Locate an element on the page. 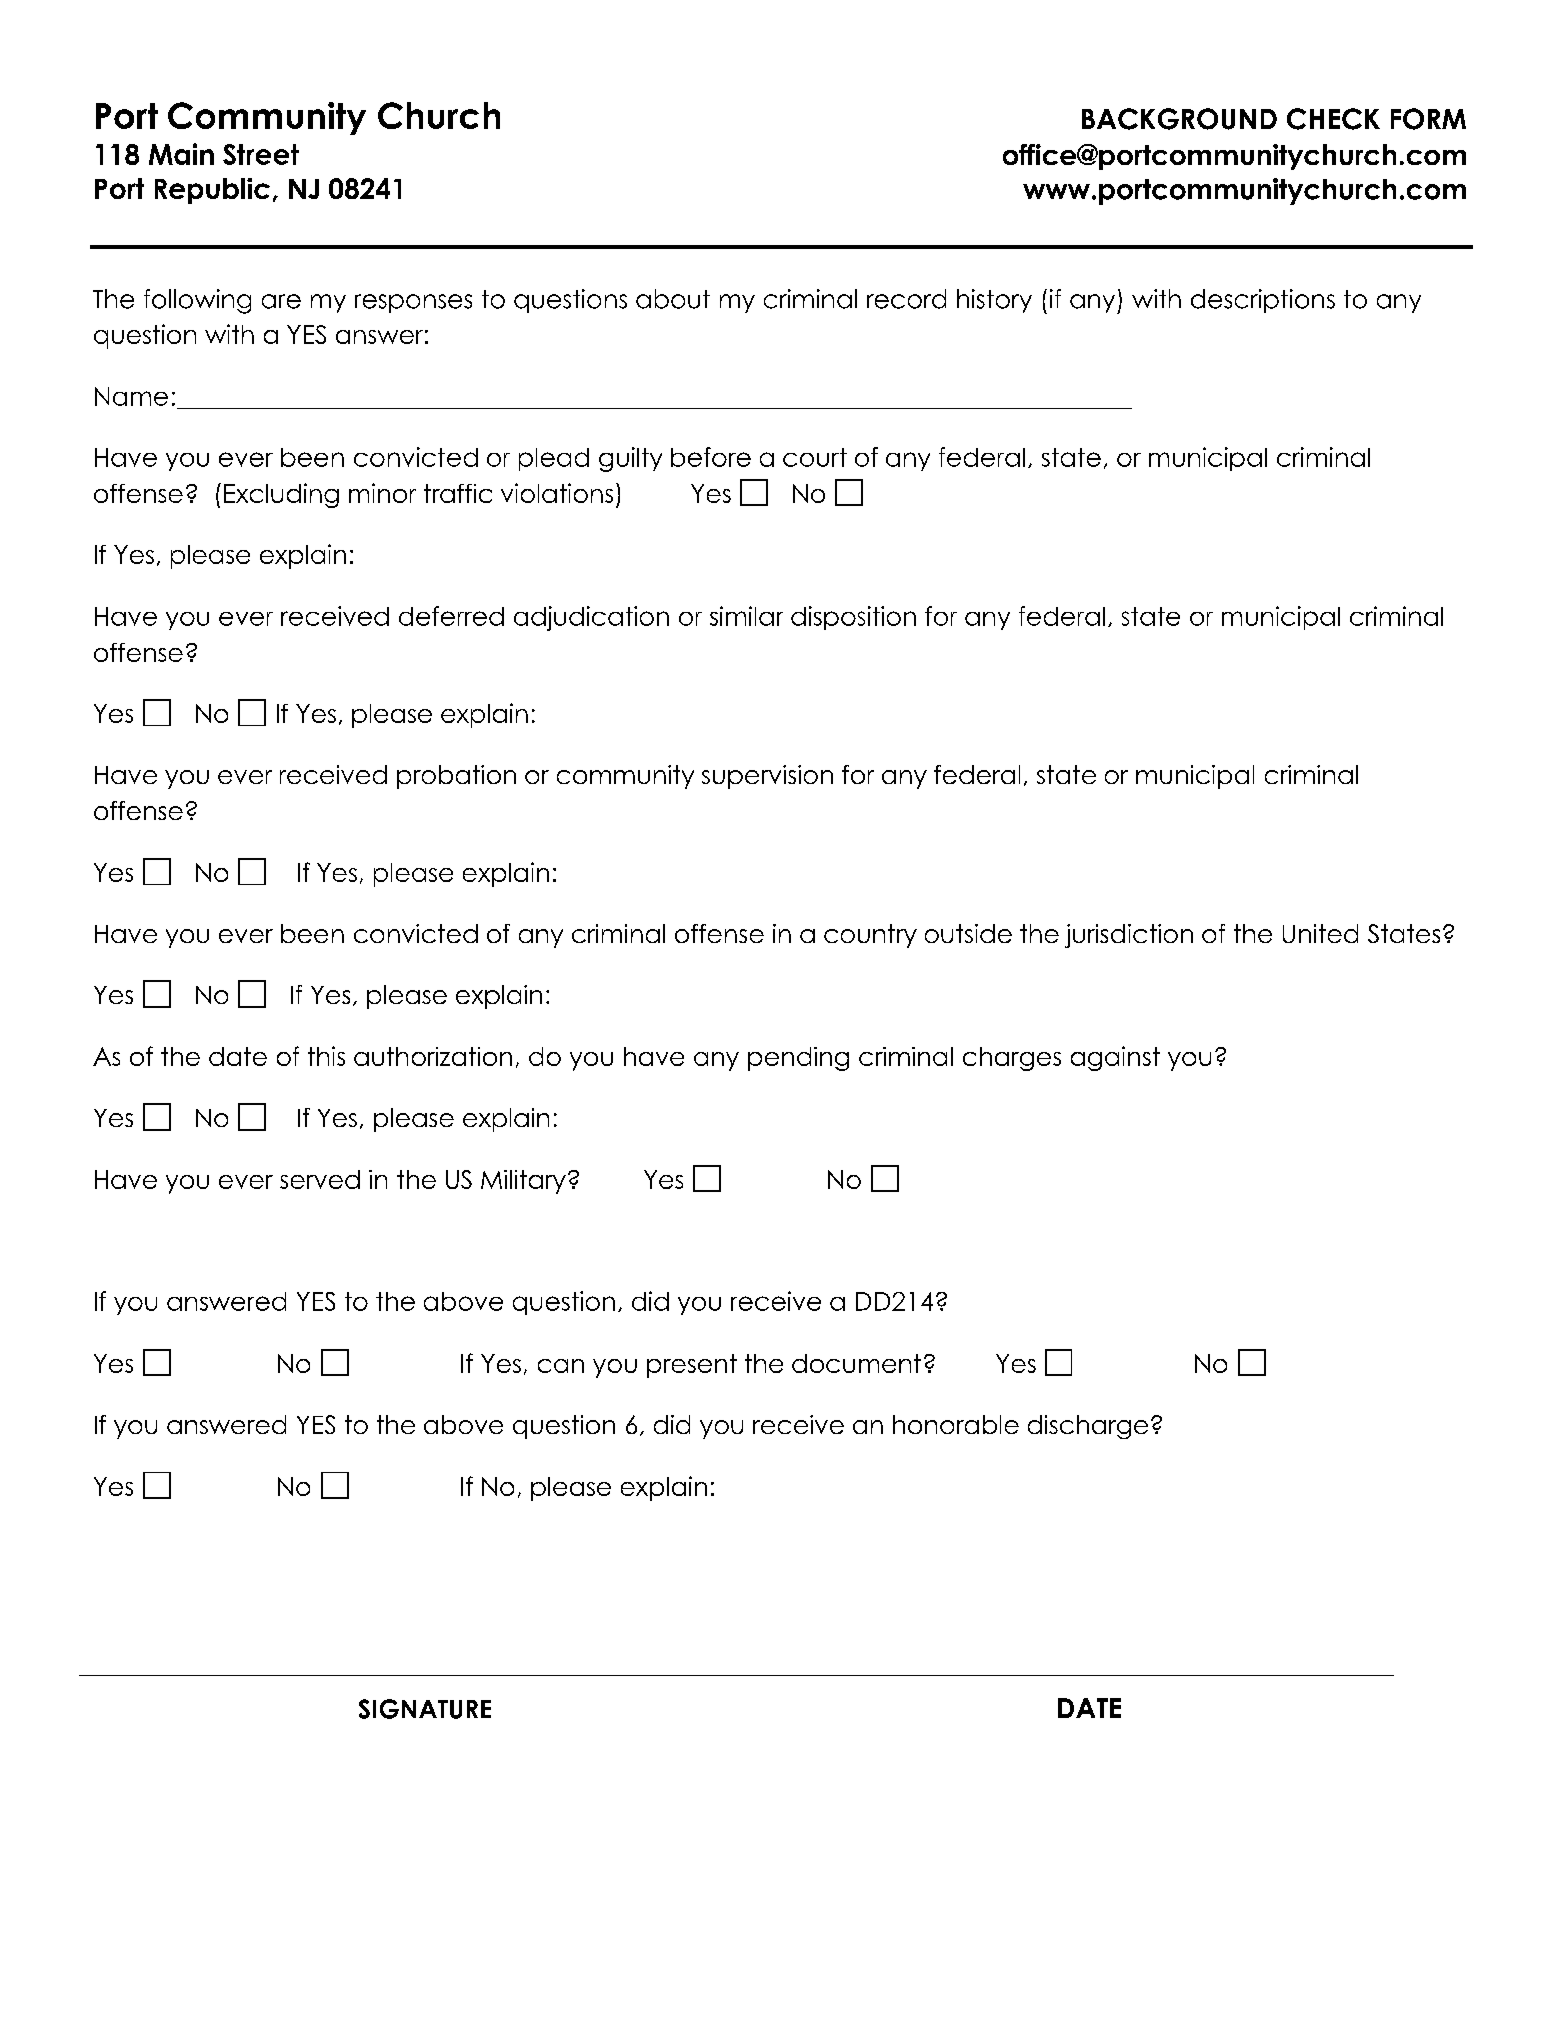 The height and width of the document is (2018, 1559). United is located at coordinates (1320, 933).
